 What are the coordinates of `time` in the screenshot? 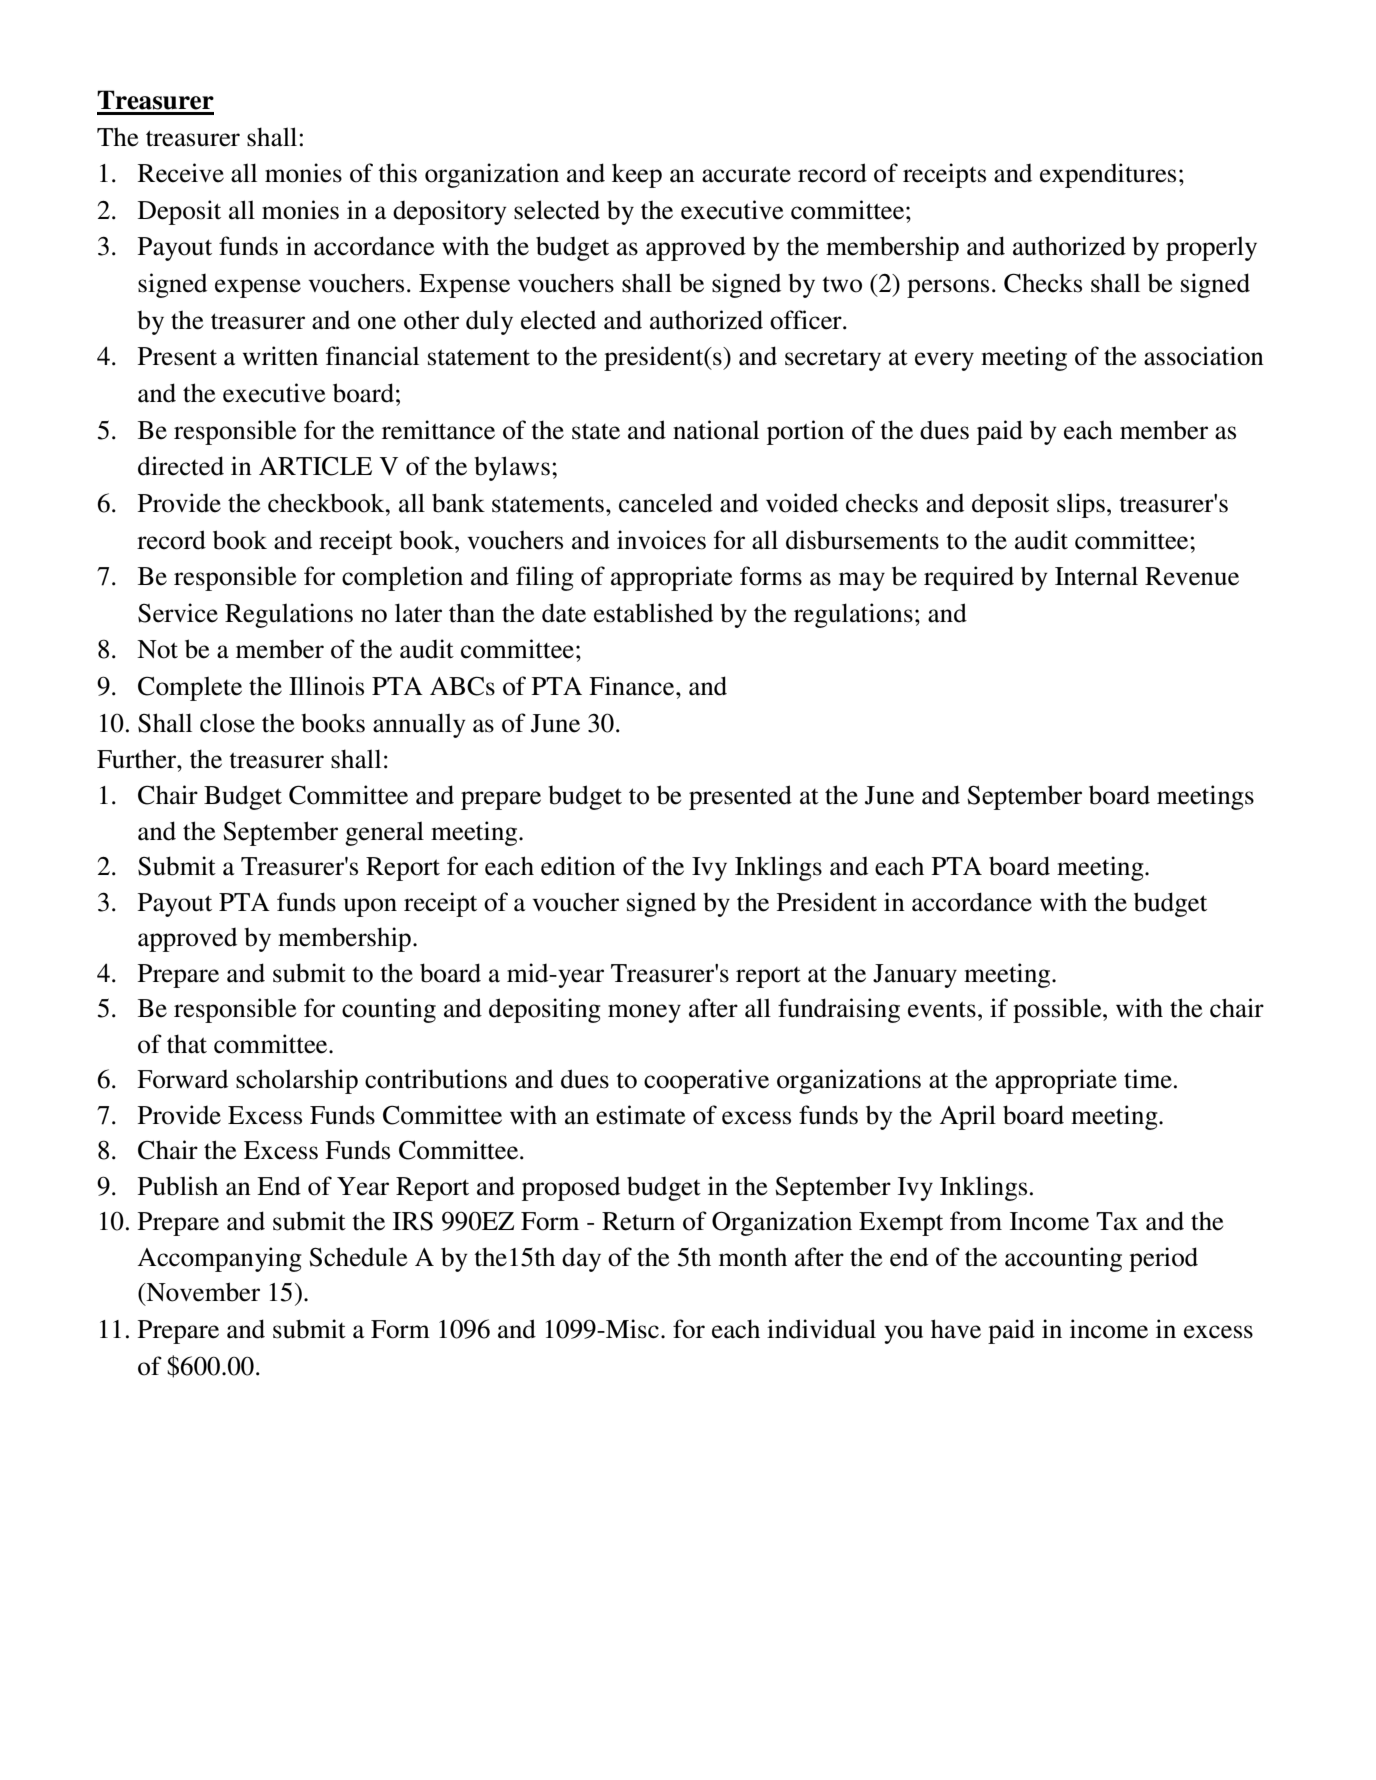 It's located at (1148, 1079).
